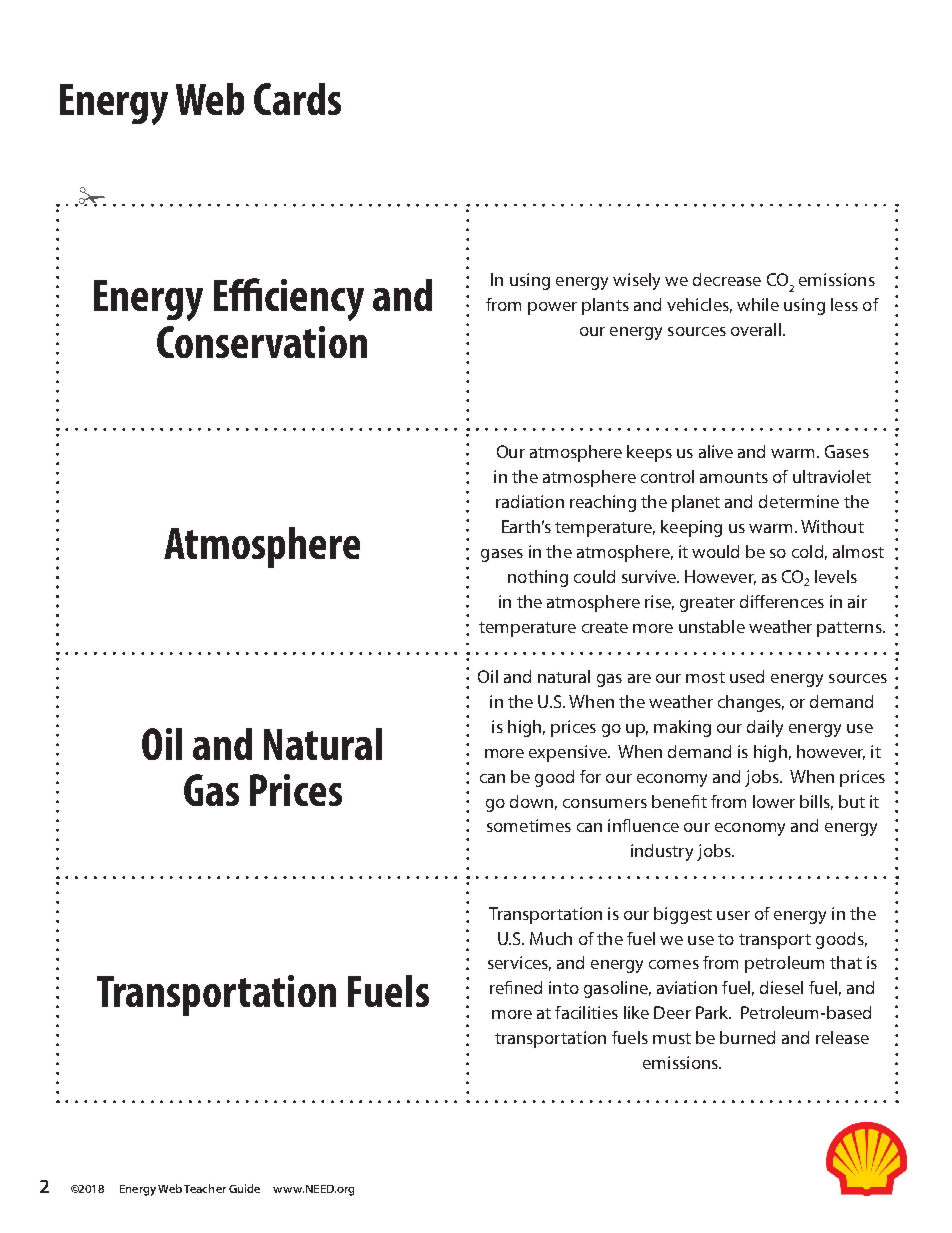 The width and height of the page is (952, 1233). What do you see at coordinates (727, 279) in the page?
I see `decrease` at bounding box center [727, 279].
